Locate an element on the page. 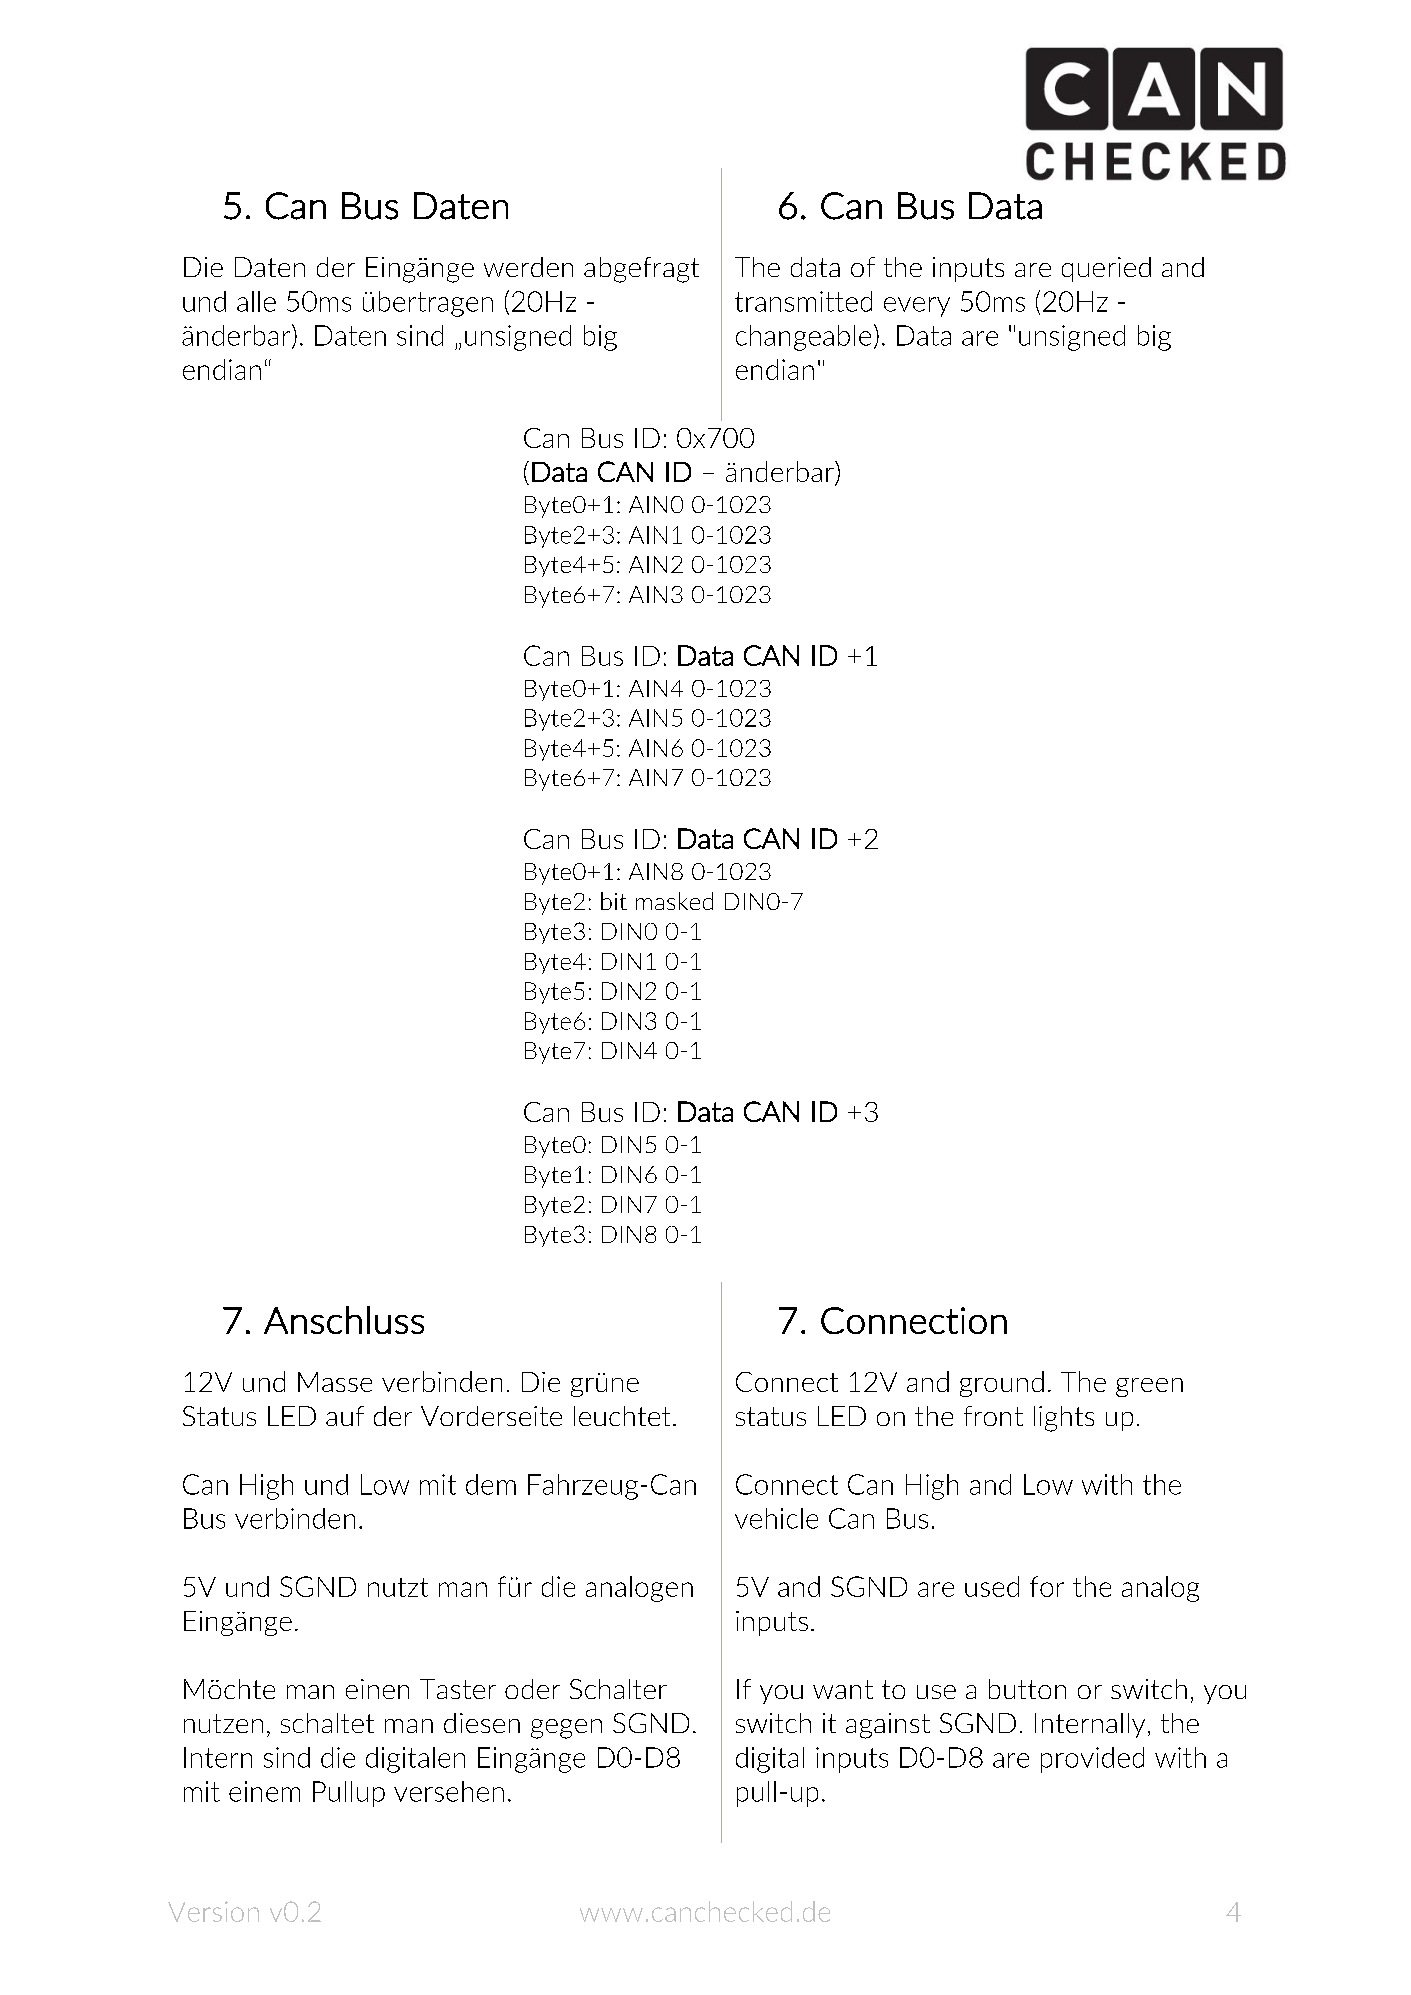 The width and height of the document is (1411, 1995). transmitted is located at coordinates (803, 301).
